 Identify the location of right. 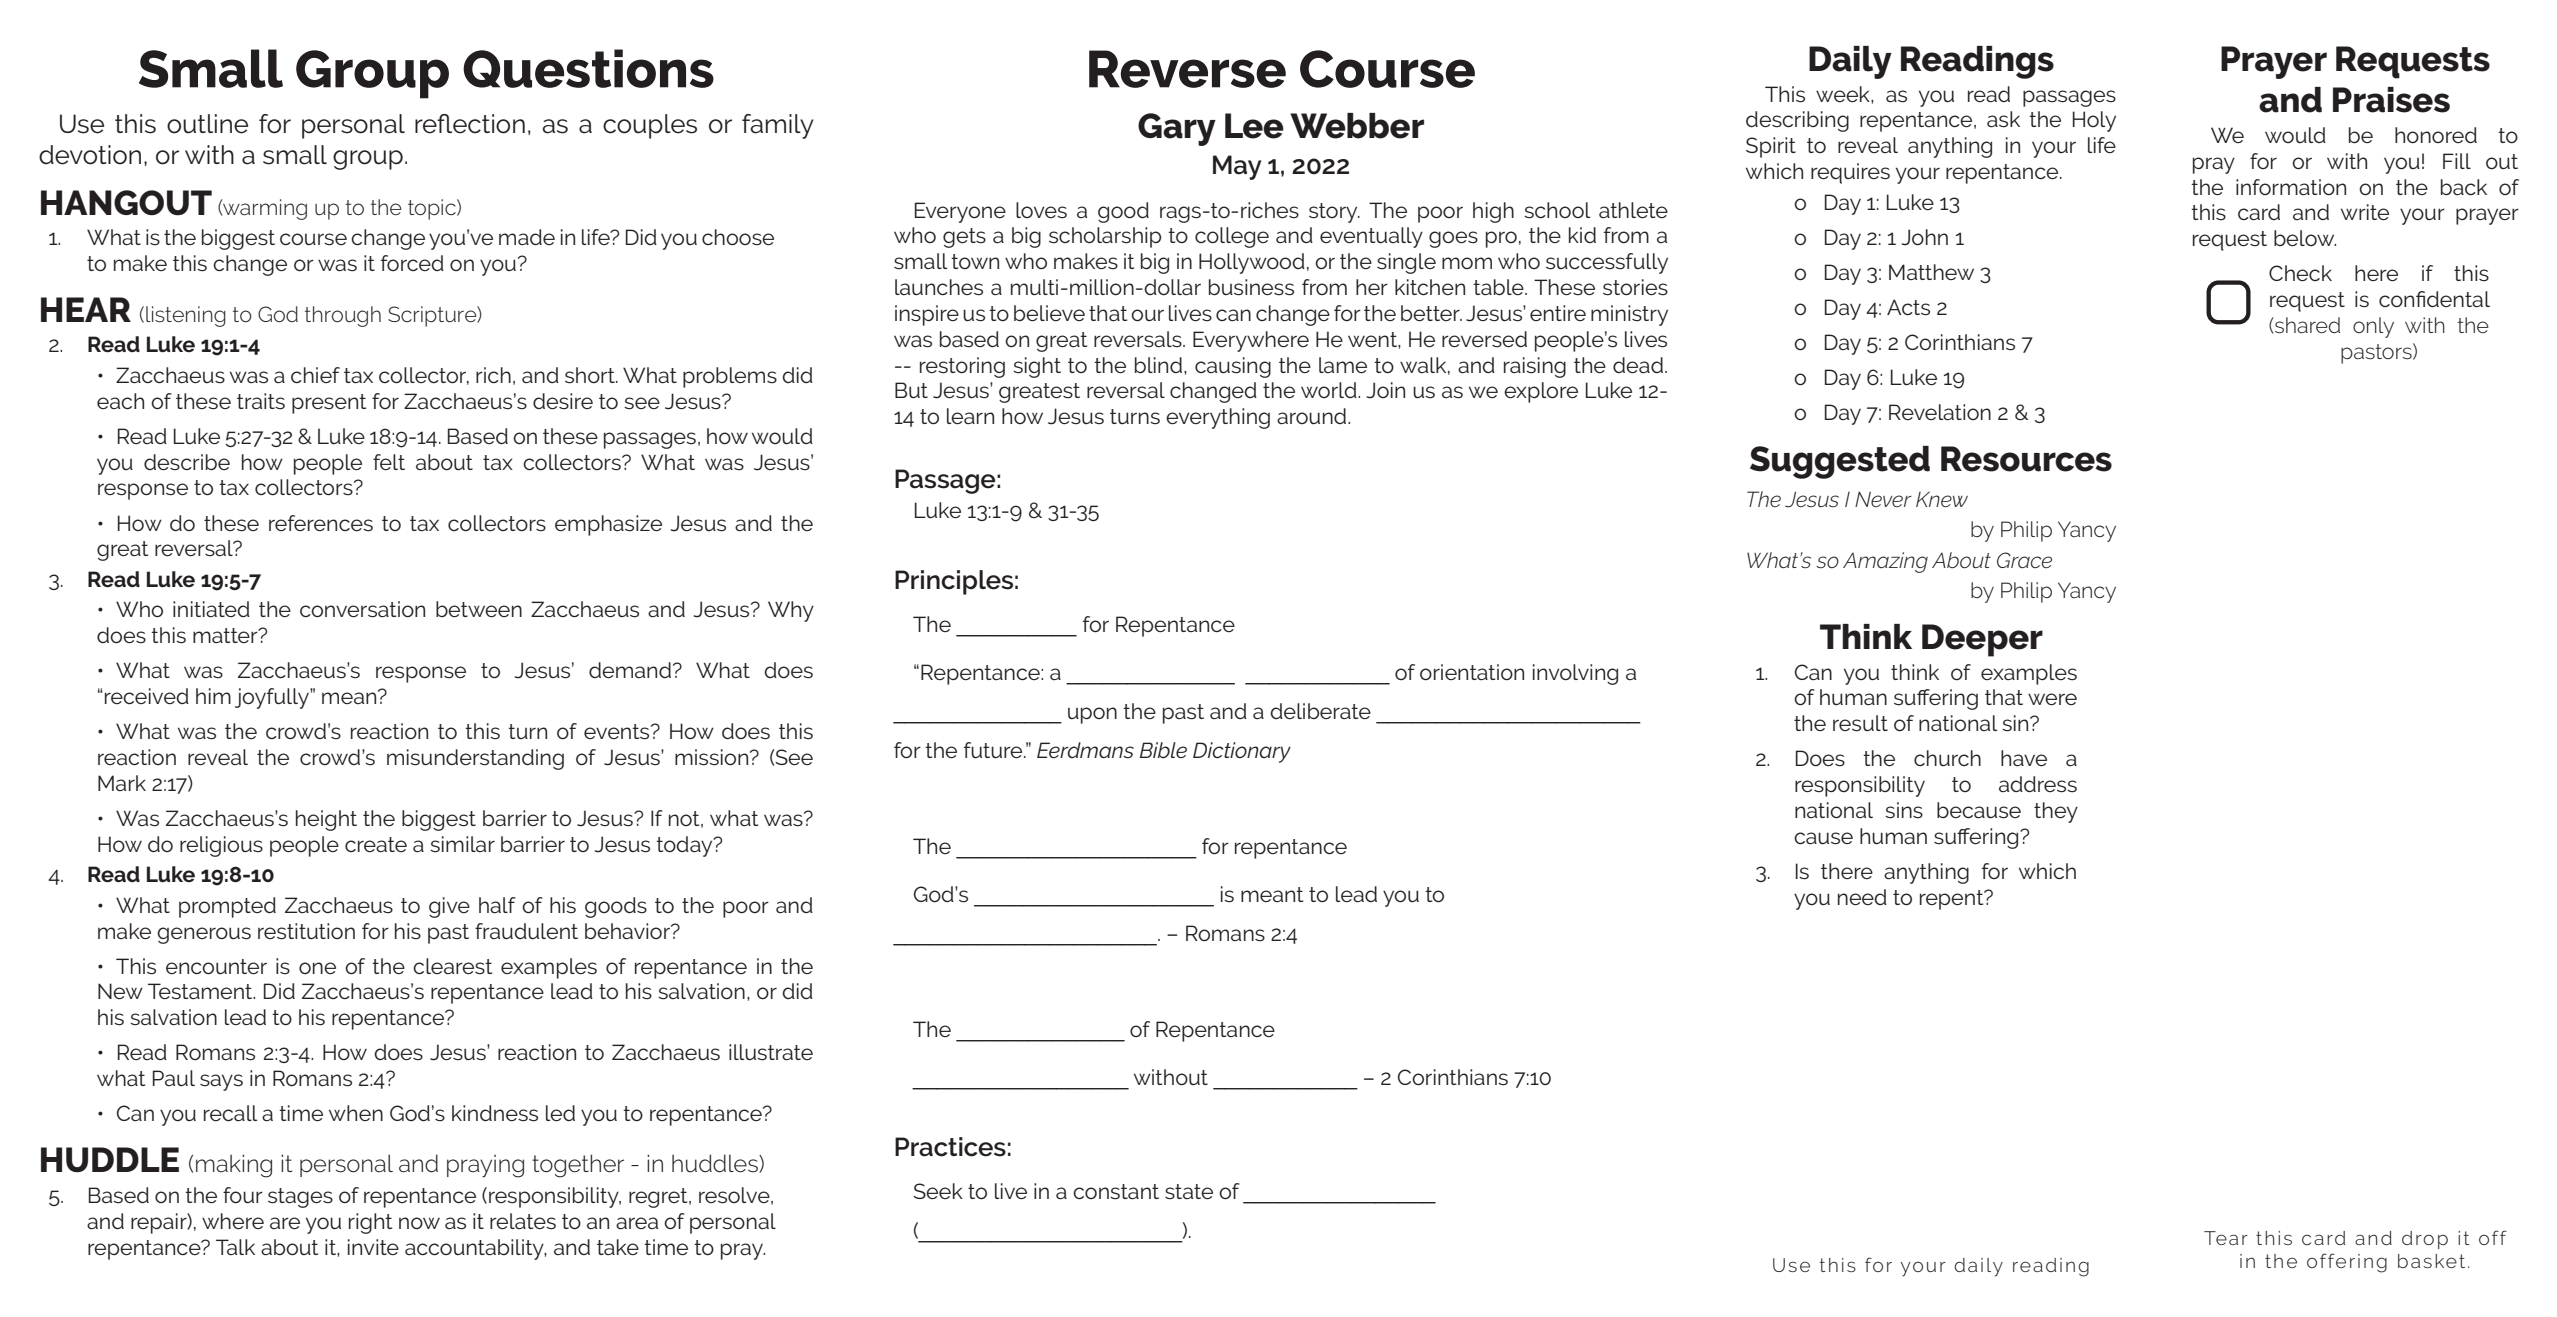
(370, 1223).
